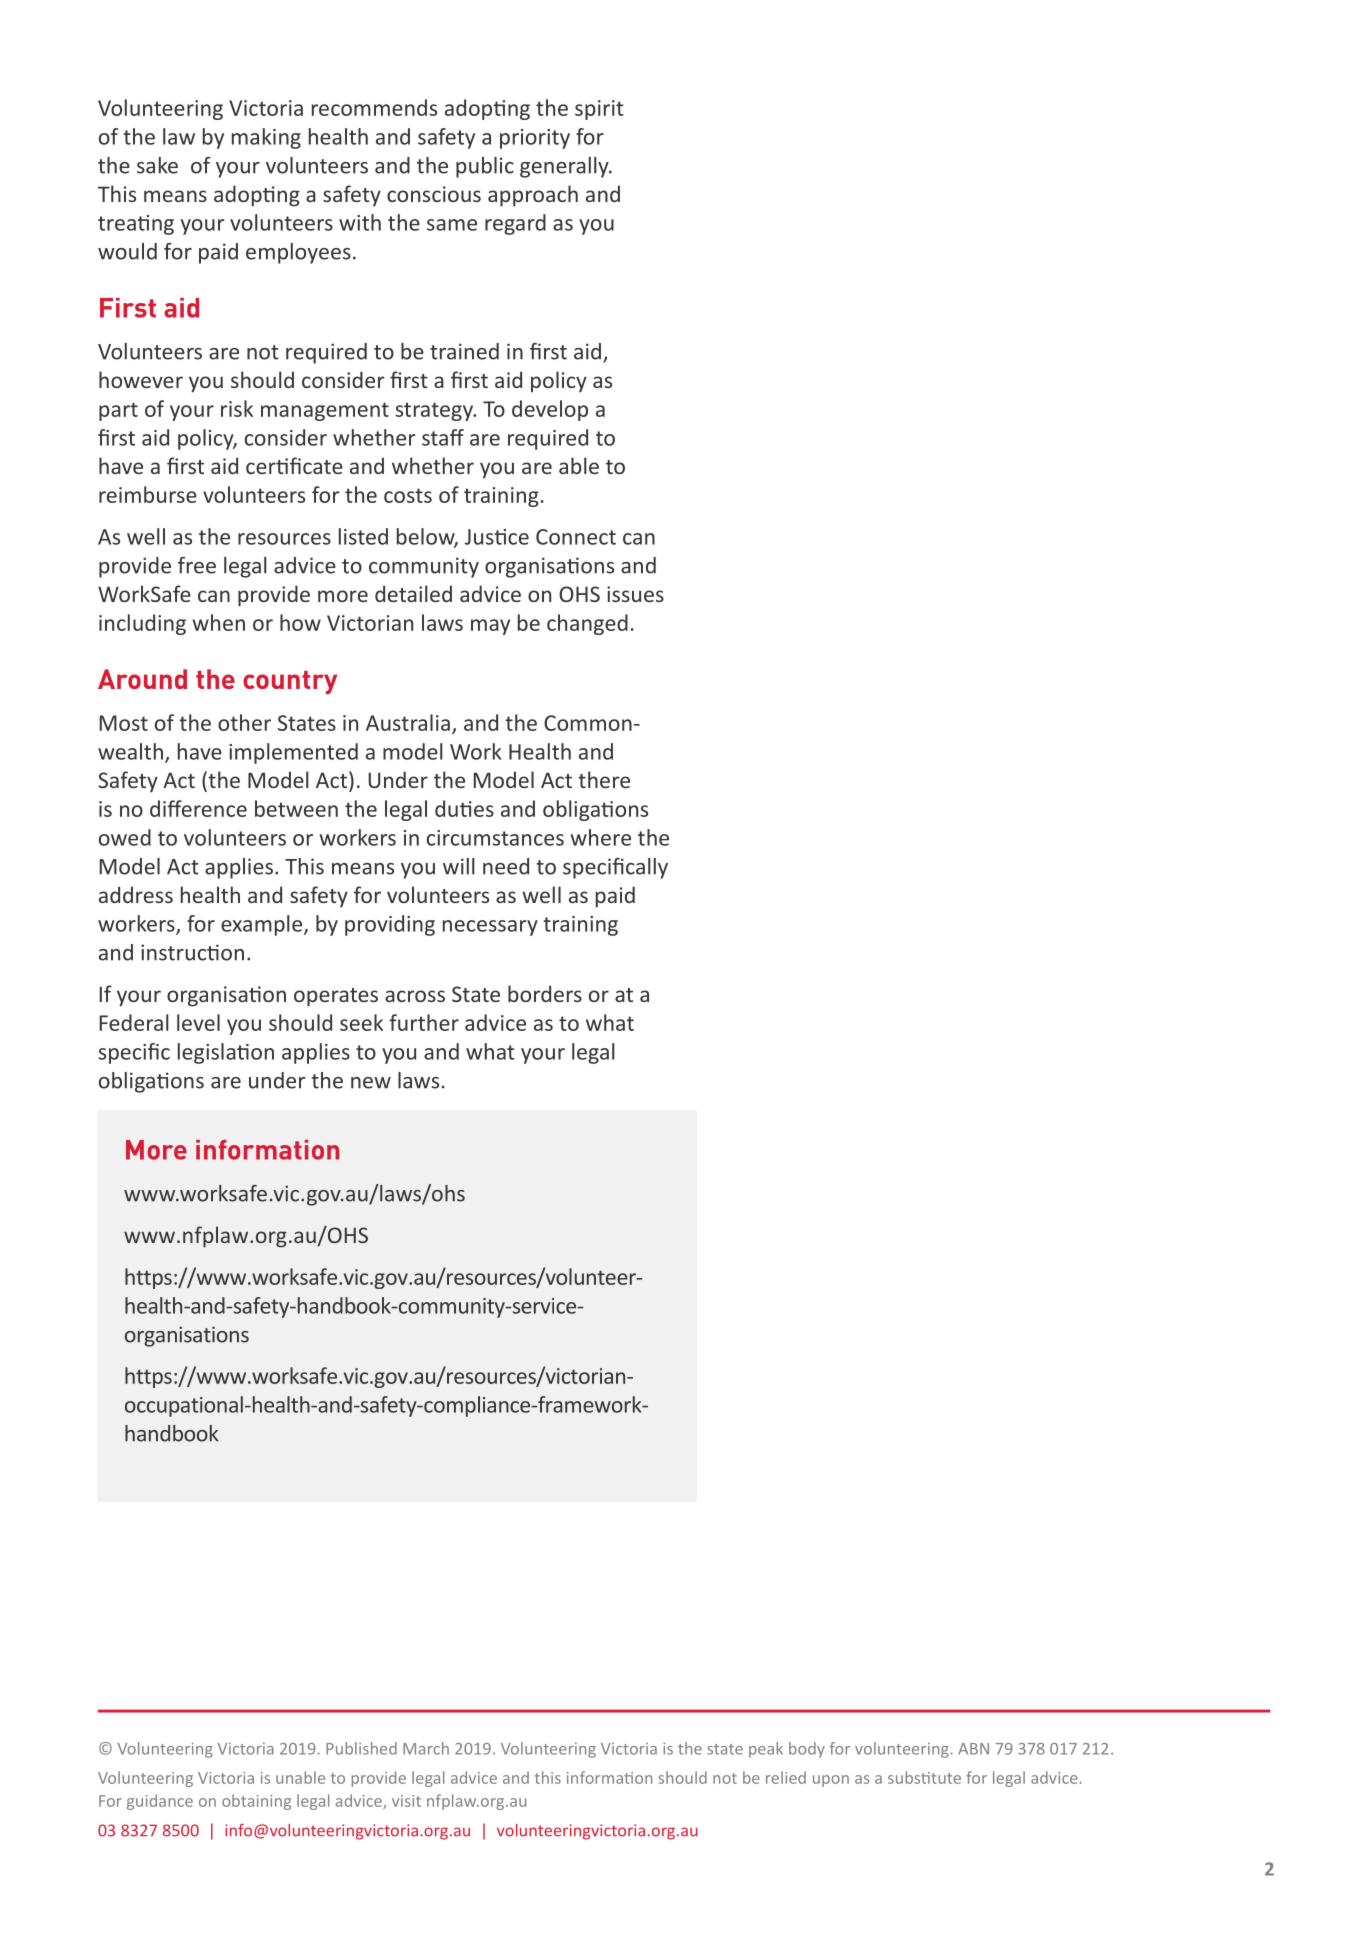  What do you see at coordinates (535, 139) in the page?
I see `priority` at bounding box center [535, 139].
